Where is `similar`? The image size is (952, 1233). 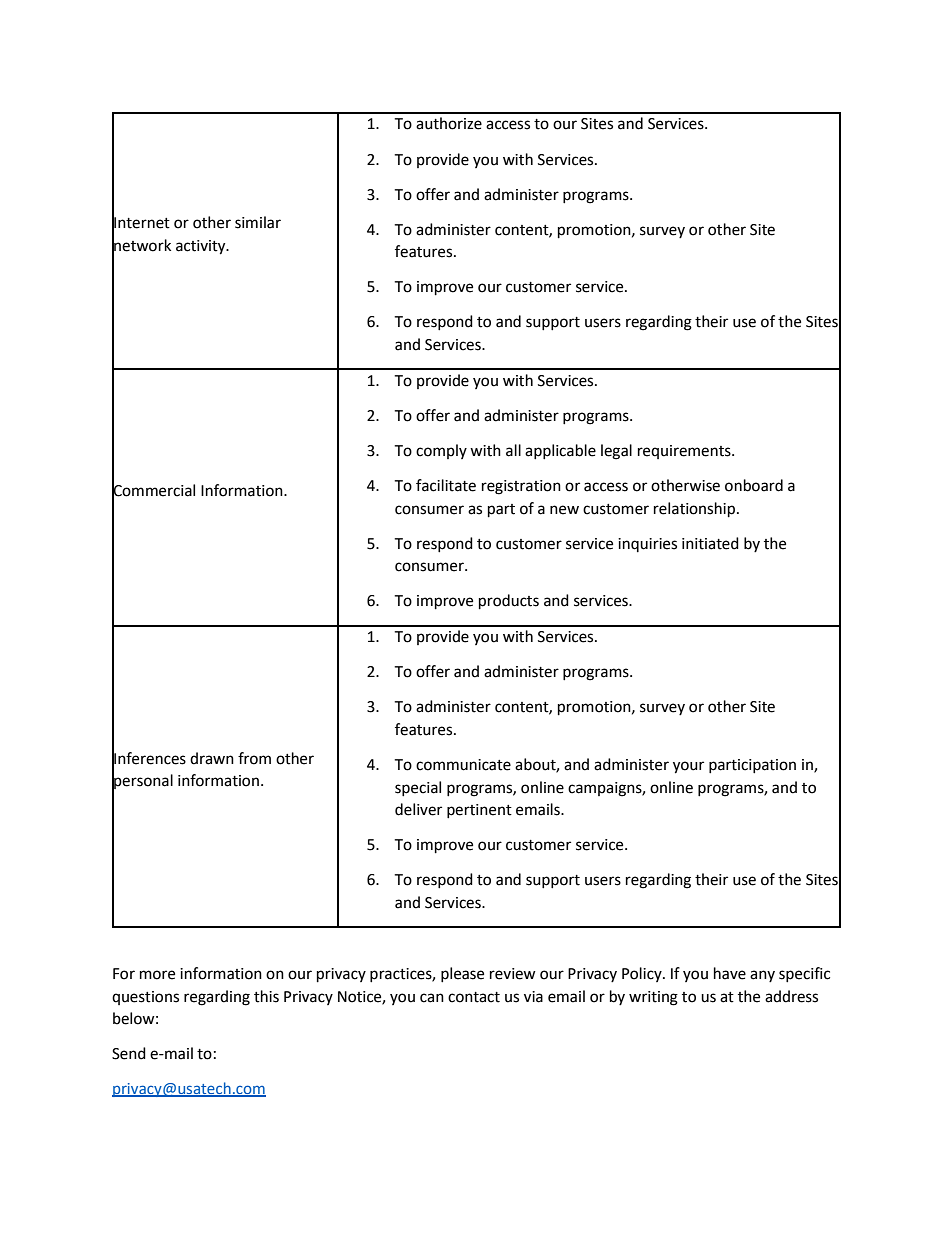
similar is located at coordinates (258, 222).
